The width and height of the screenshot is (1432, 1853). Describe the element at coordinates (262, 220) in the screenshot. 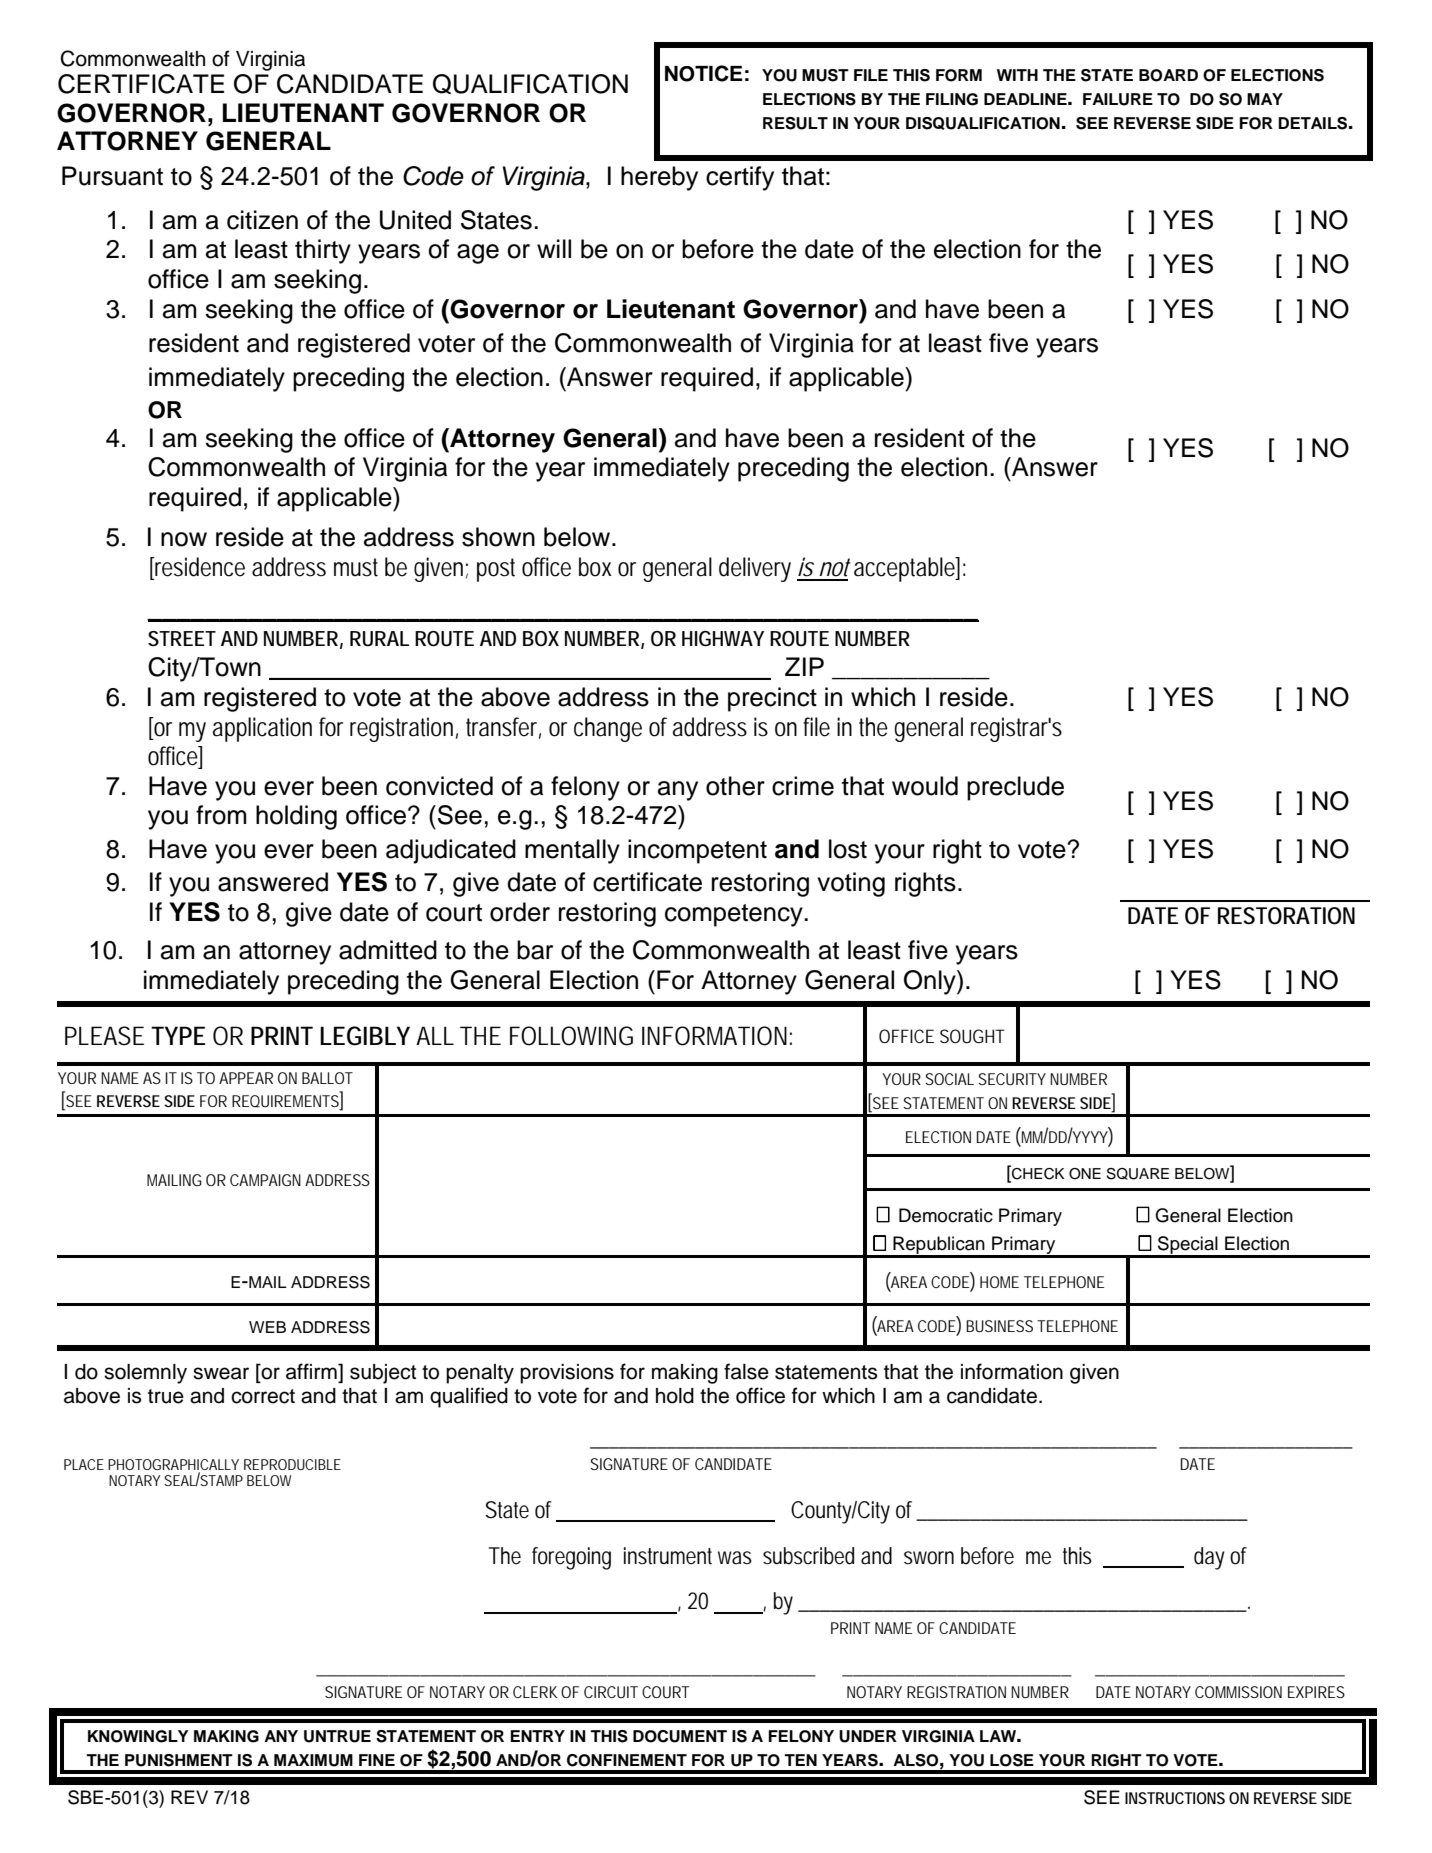

I see `citizen` at that location.
